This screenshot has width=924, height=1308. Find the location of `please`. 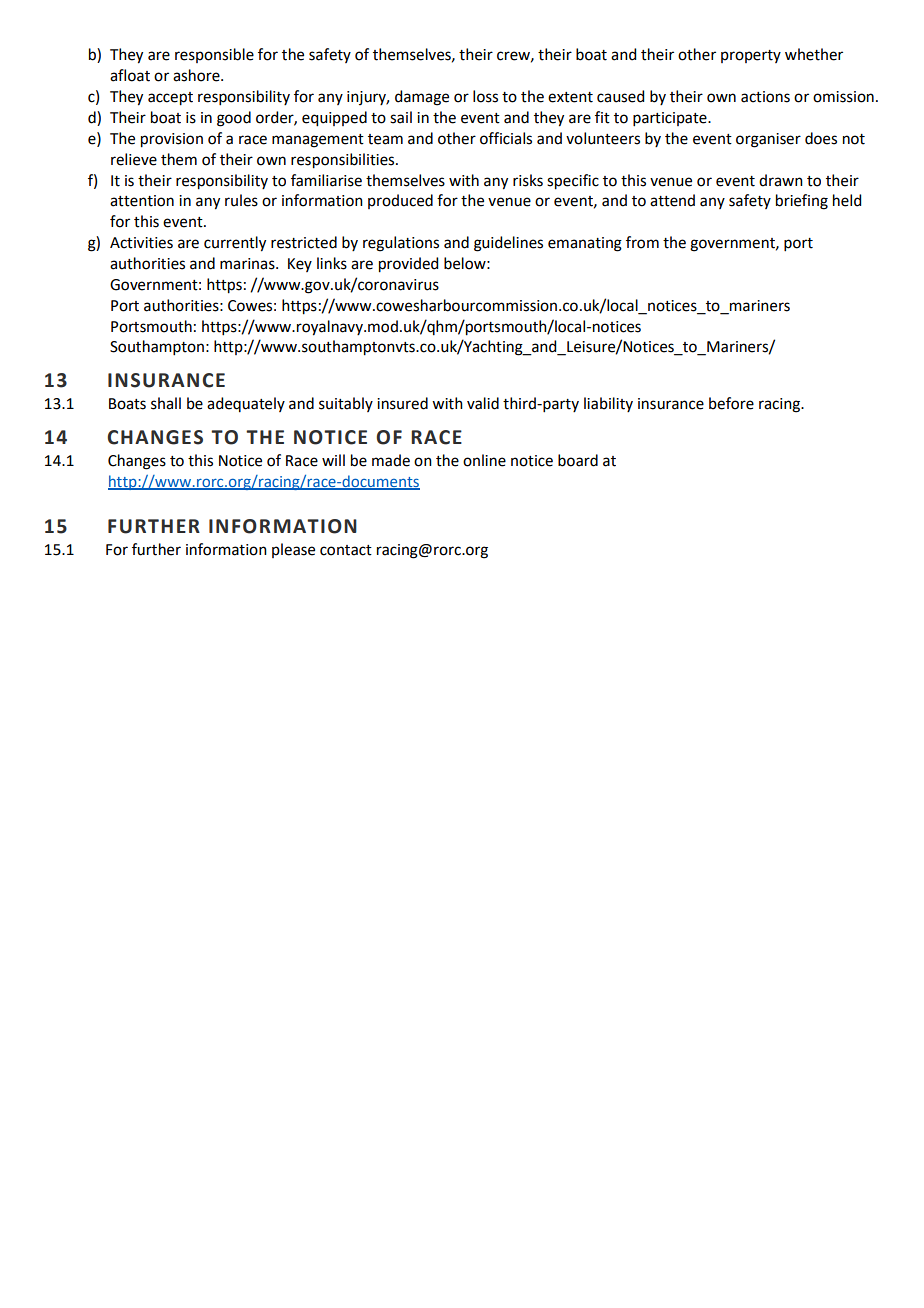

please is located at coordinates (293, 550).
